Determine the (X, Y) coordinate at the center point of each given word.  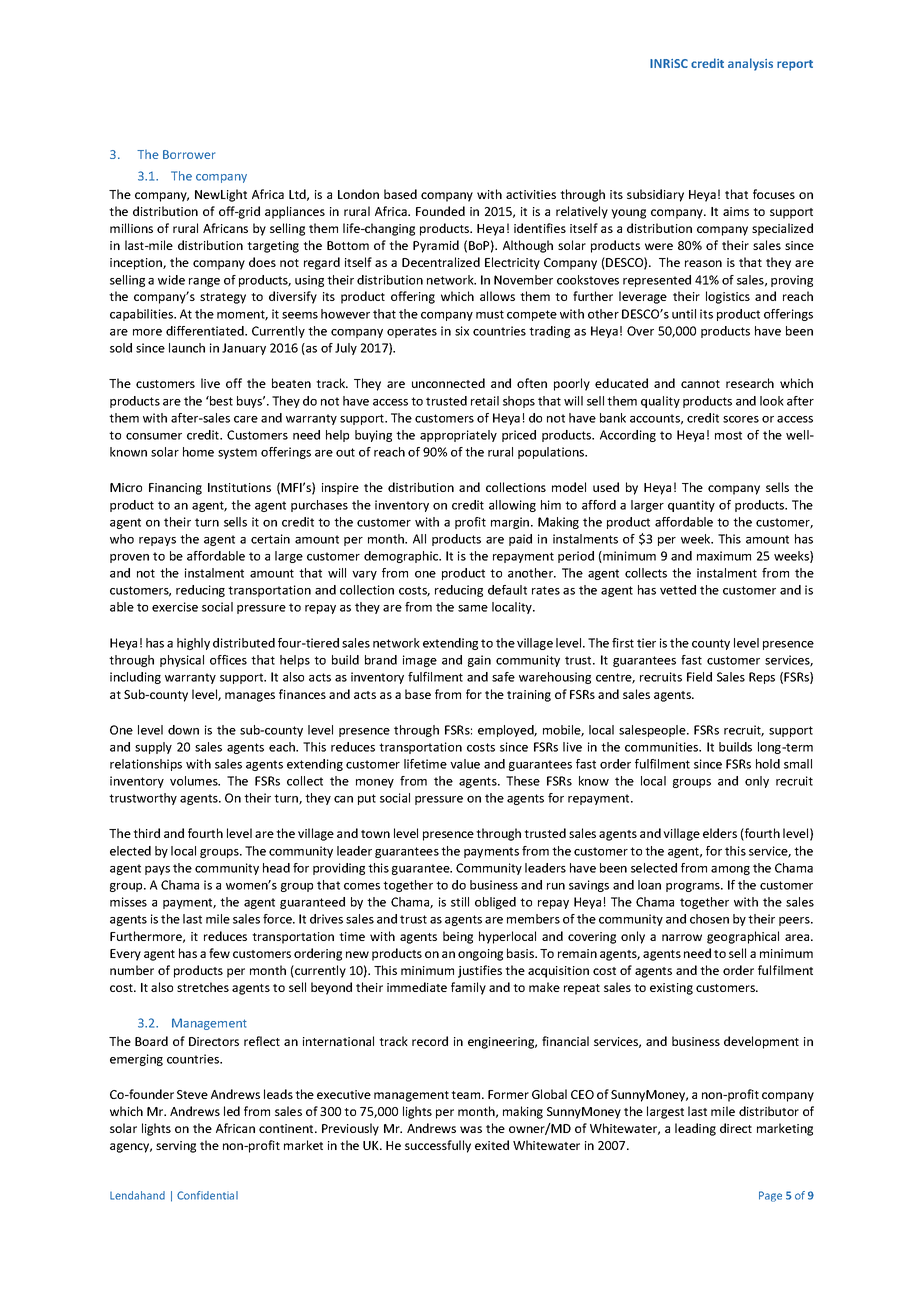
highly (193, 644)
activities (531, 194)
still (460, 902)
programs (694, 887)
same (473, 608)
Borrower (189, 154)
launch (187, 348)
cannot (700, 384)
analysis (750, 64)
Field (699, 677)
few (219, 953)
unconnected (448, 383)
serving (176, 1147)
